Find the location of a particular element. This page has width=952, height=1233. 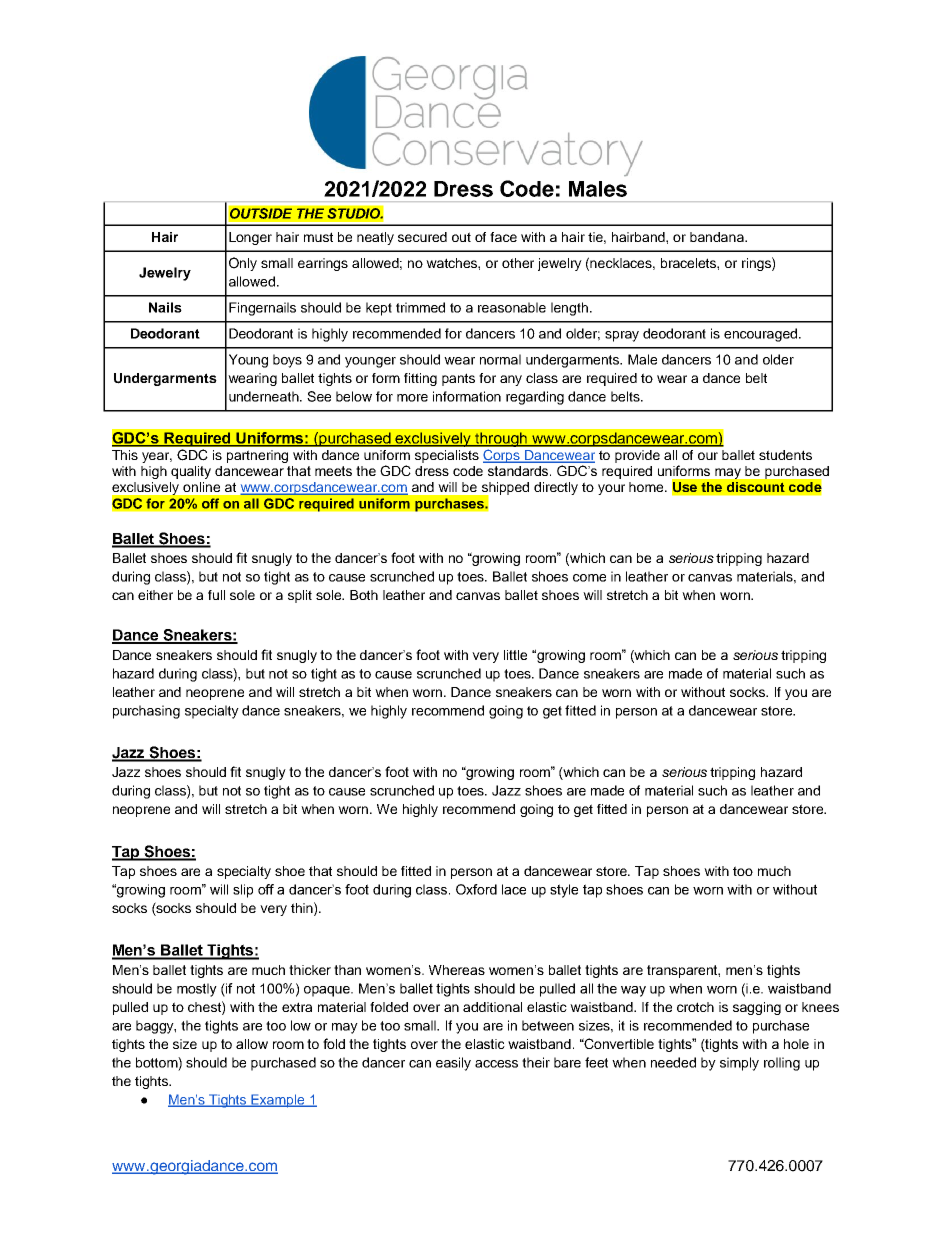

slip is located at coordinates (243, 891).
